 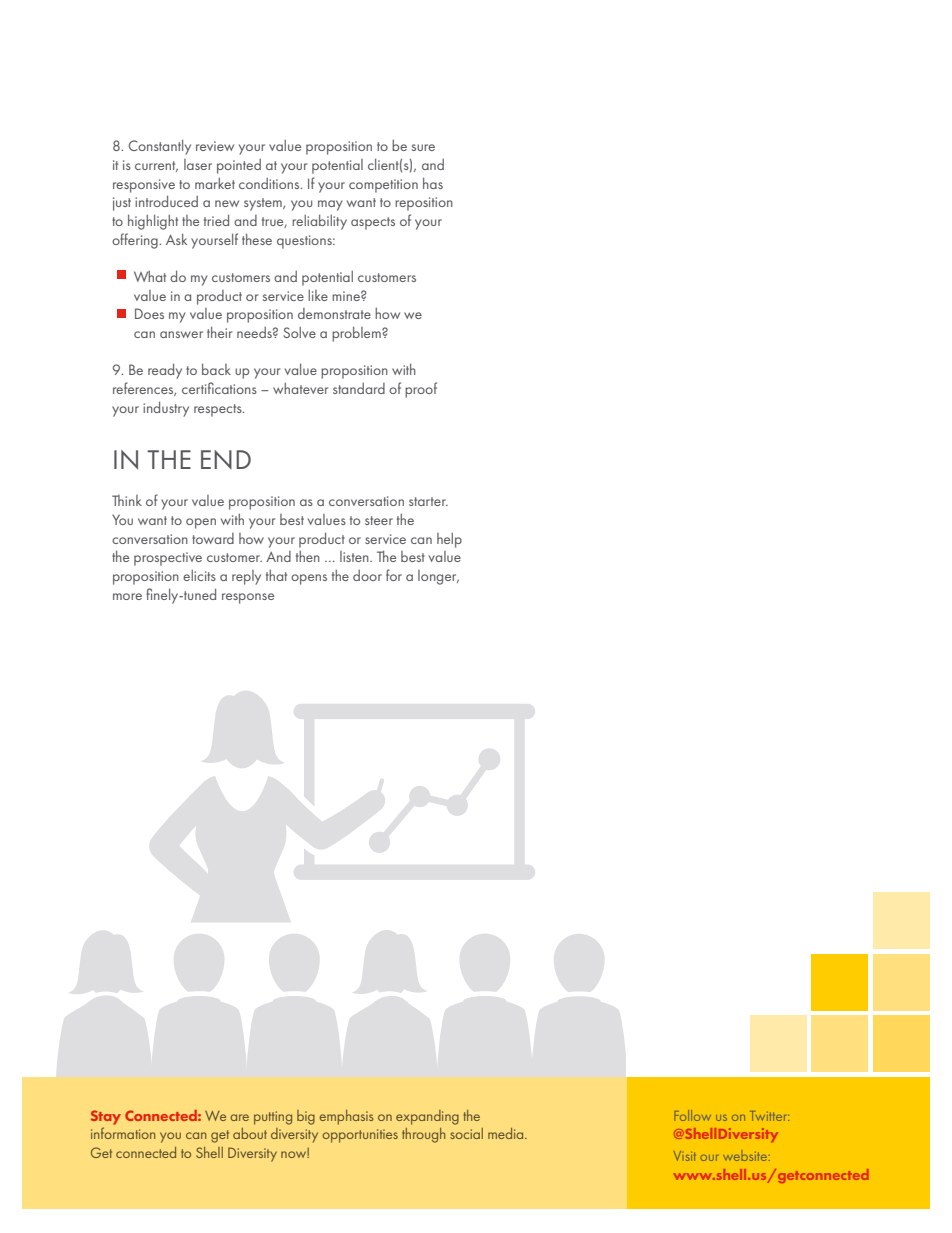 I want to click on sure, so click(x=423, y=147).
